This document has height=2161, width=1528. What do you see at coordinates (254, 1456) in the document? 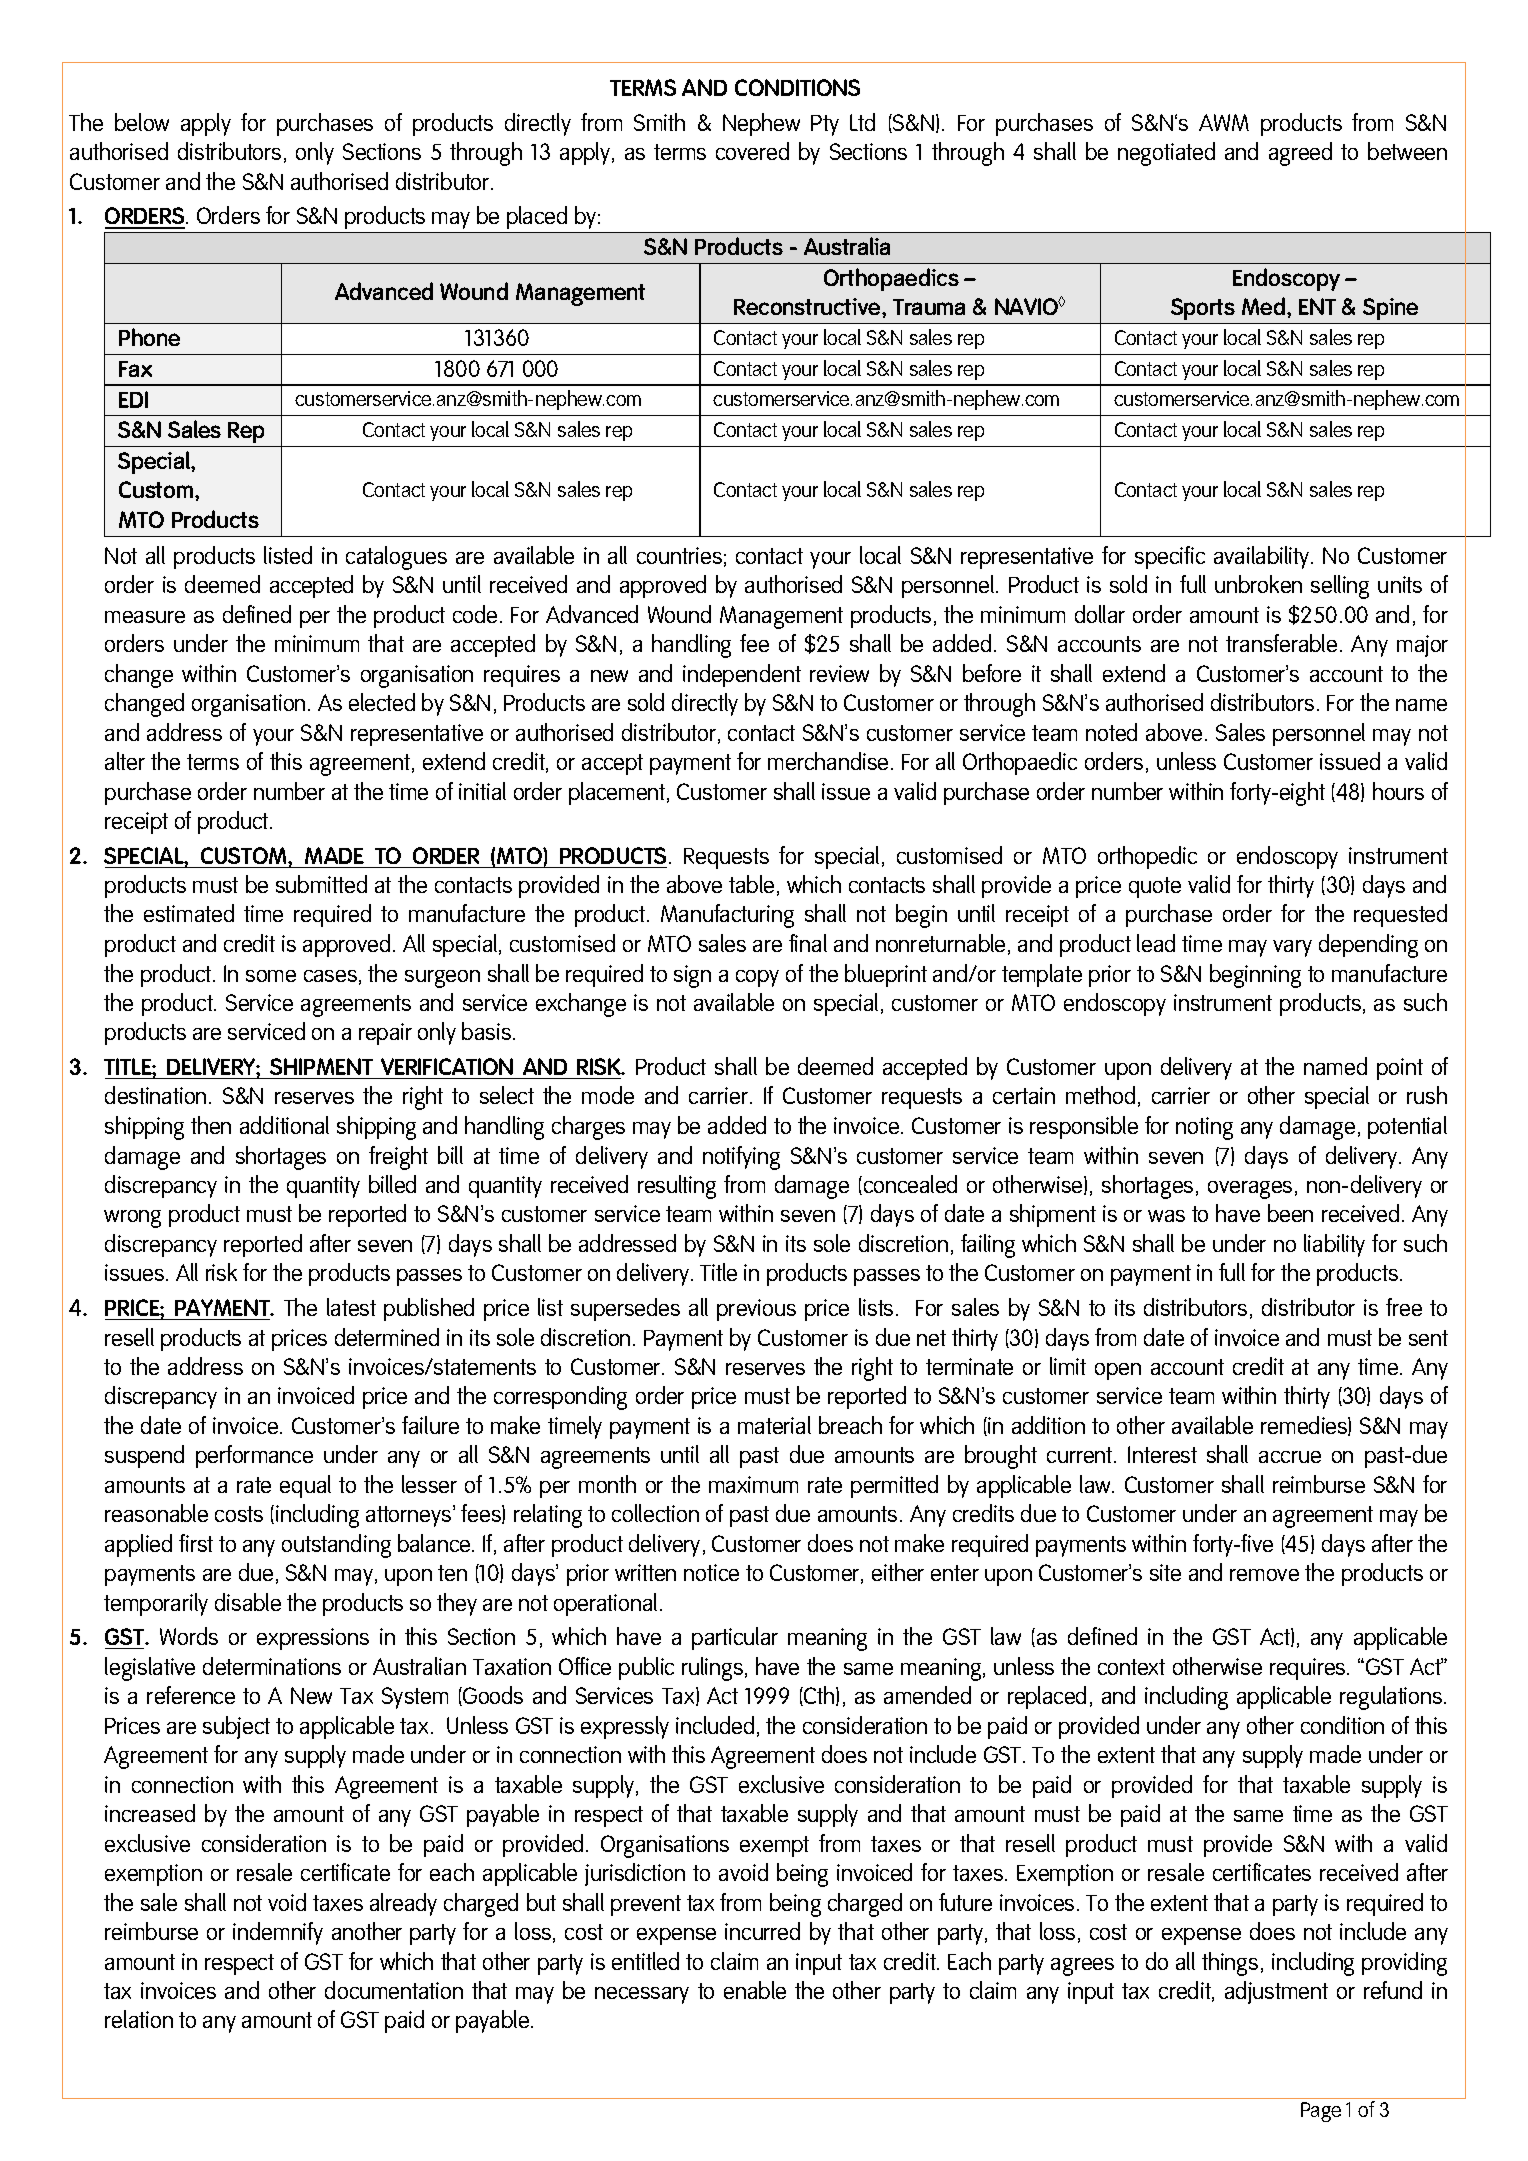
I see `performance` at bounding box center [254, 1456].
